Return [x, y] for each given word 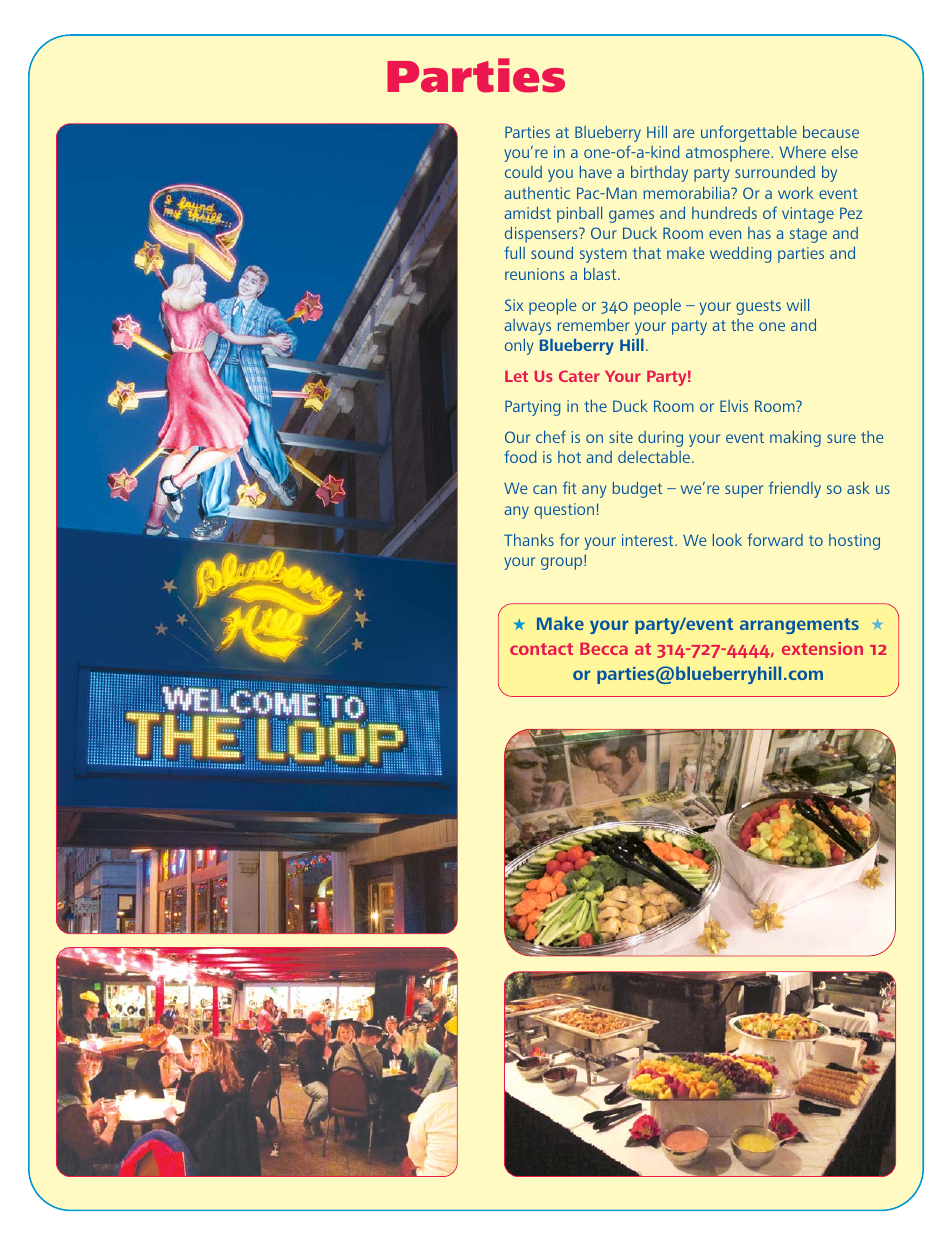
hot [569, 457]
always [527, 327]
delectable [655, 457]
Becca [604, 649]
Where [803, 152]
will [798, 304]
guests [758, 307]
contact [541, 649]
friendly [795, 489]
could [523, 172]
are [684, 133]
